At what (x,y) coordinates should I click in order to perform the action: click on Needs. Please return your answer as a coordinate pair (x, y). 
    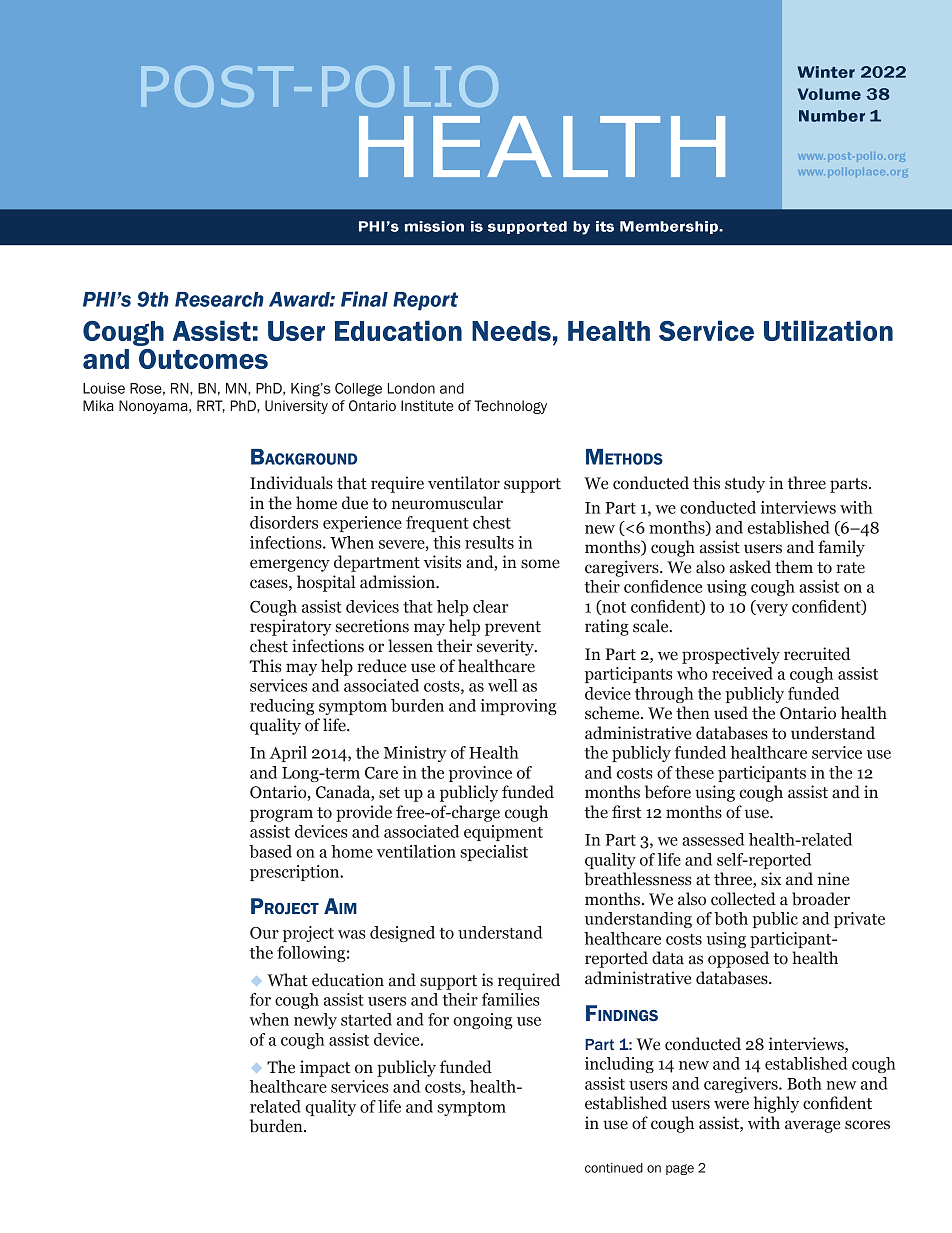
    Looking at the image, I should click on (511, 331).
